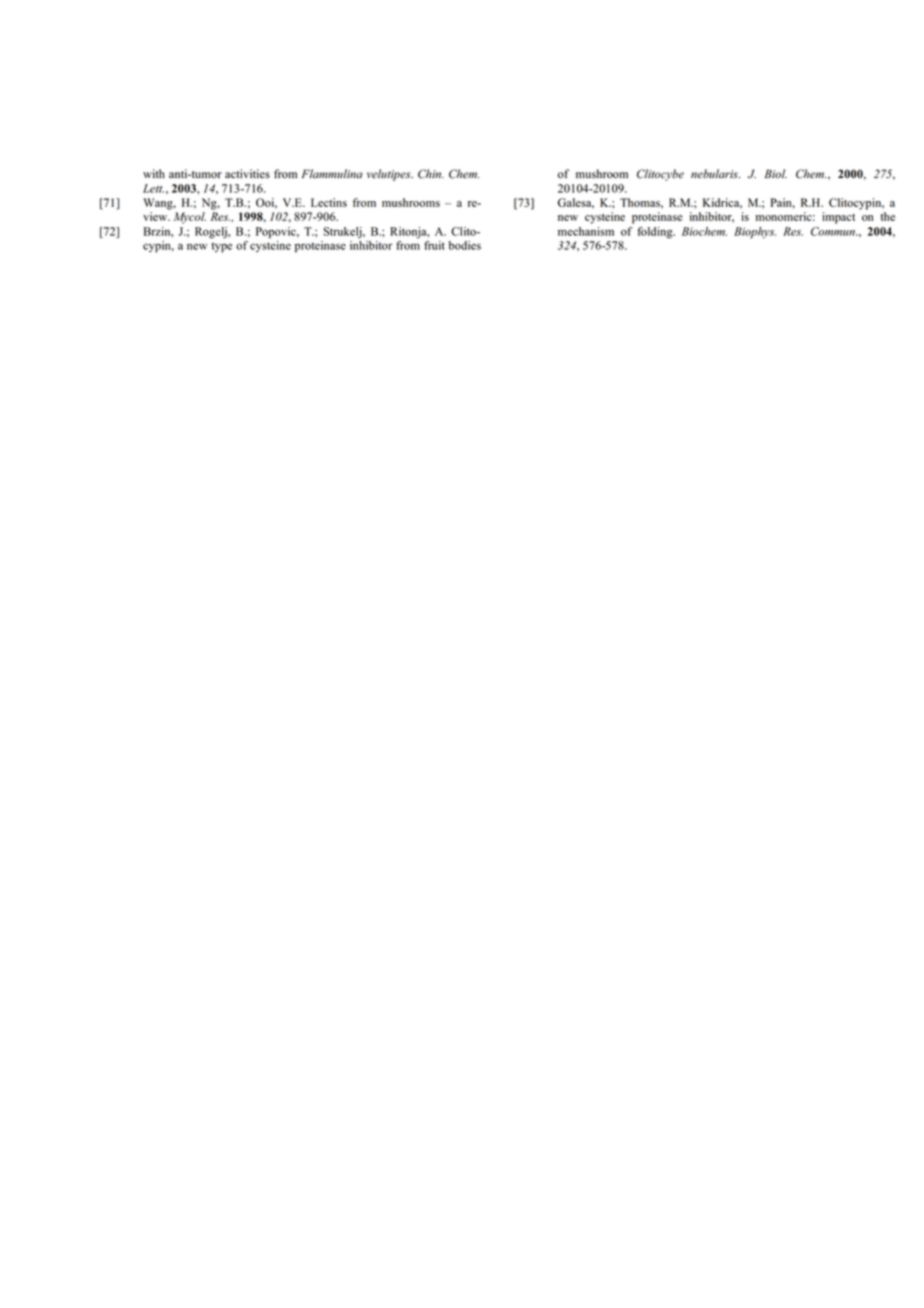 This screenshot has height=1308, width=924. I want to click on Biophys, so click(755, 232).
